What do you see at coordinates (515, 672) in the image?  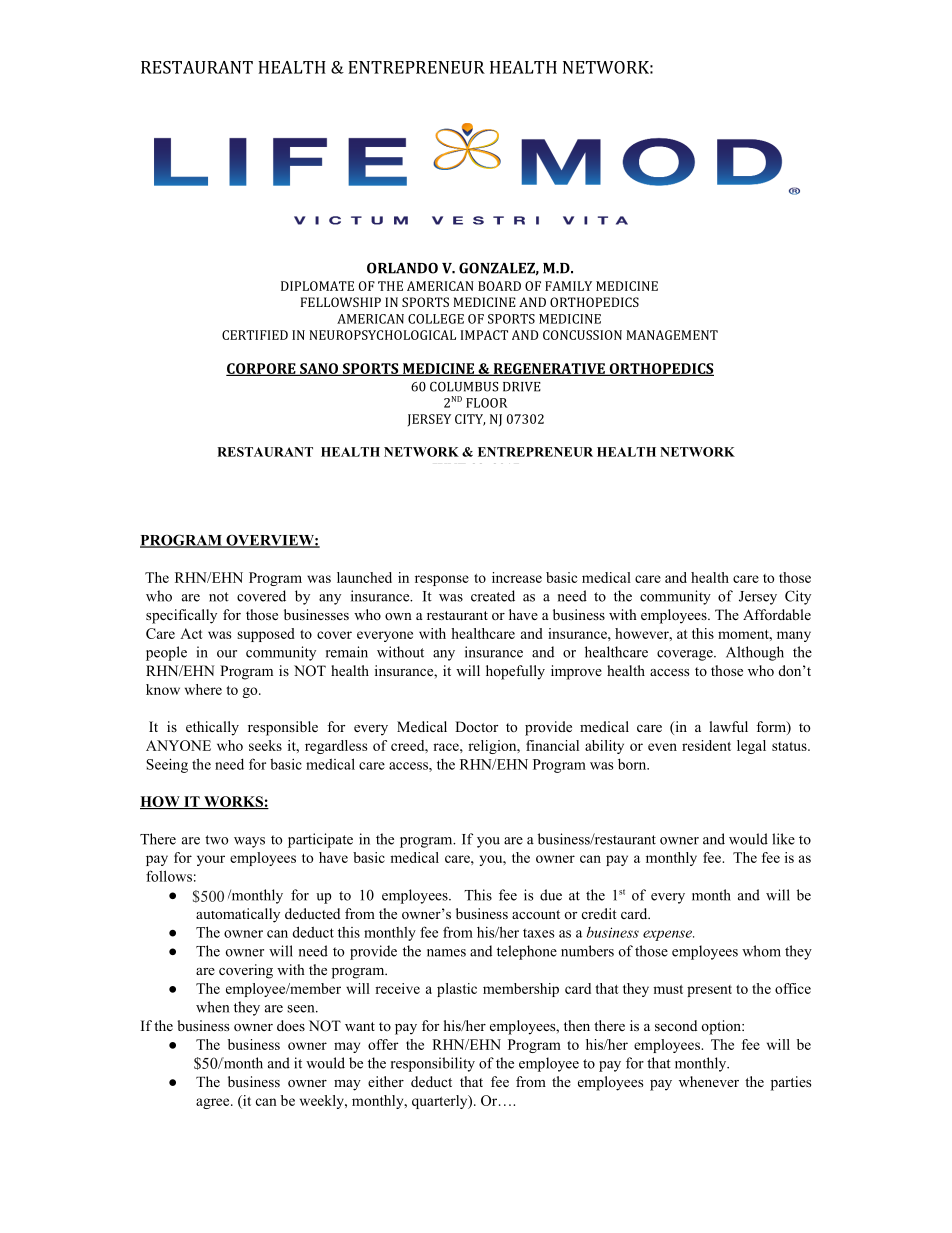 I see `hopefully` at bounding box center [515, 672].
